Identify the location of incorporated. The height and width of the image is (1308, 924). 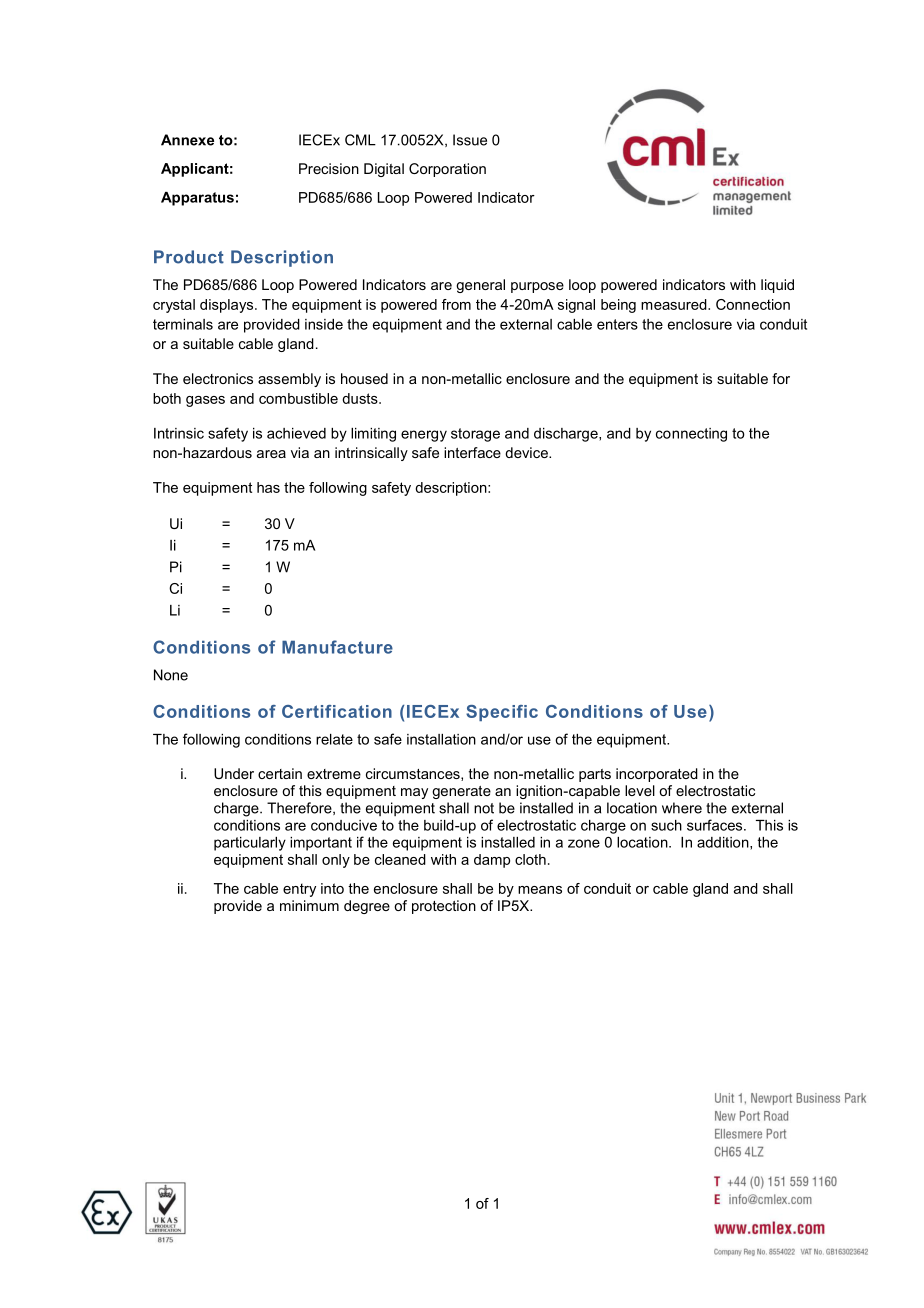
(657, 775).
